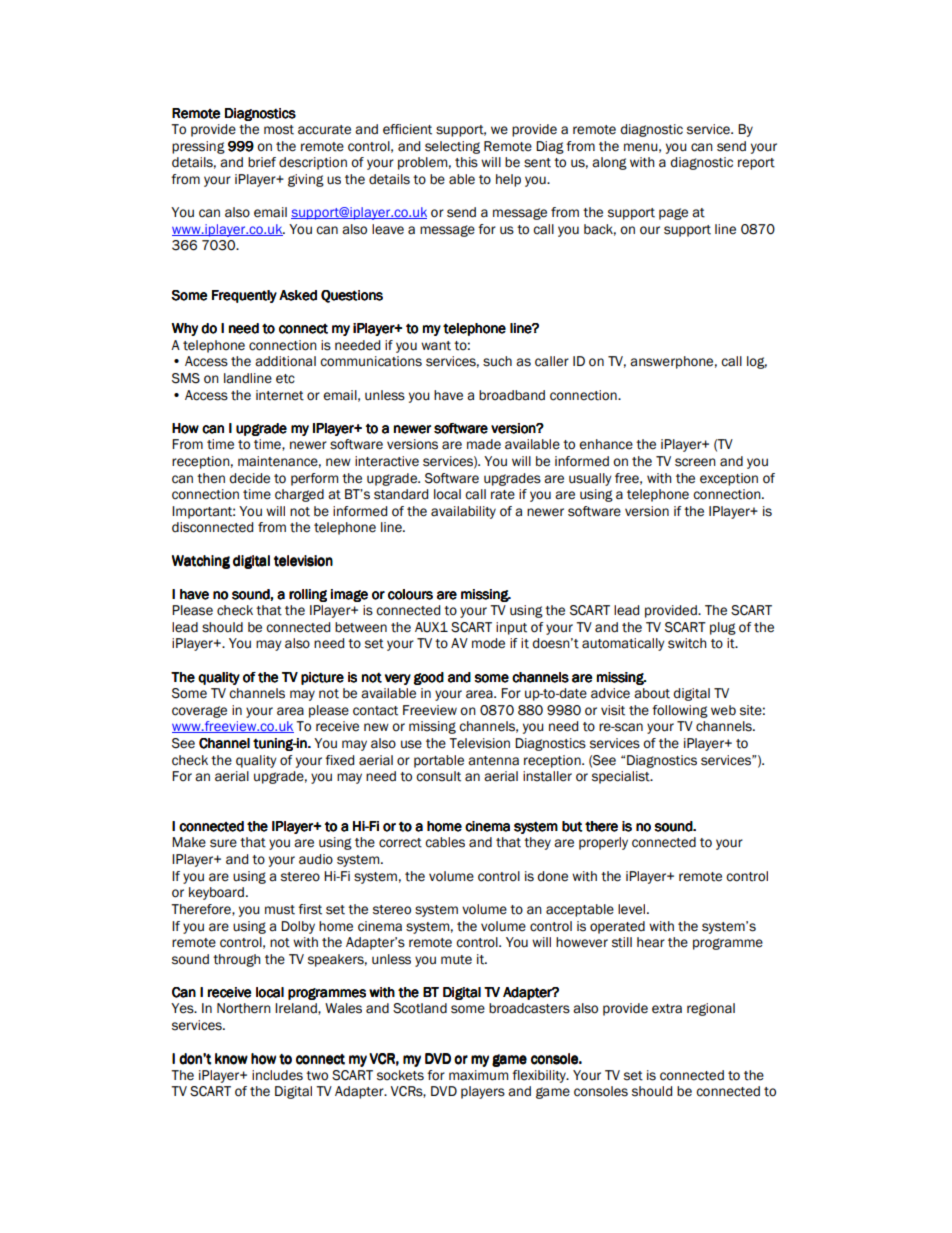 This screenshot has width=952, height=1233. What do you see at coordinates (262, 162) in the screenshot?
I see `brief` at bounding box center [262, 162].
